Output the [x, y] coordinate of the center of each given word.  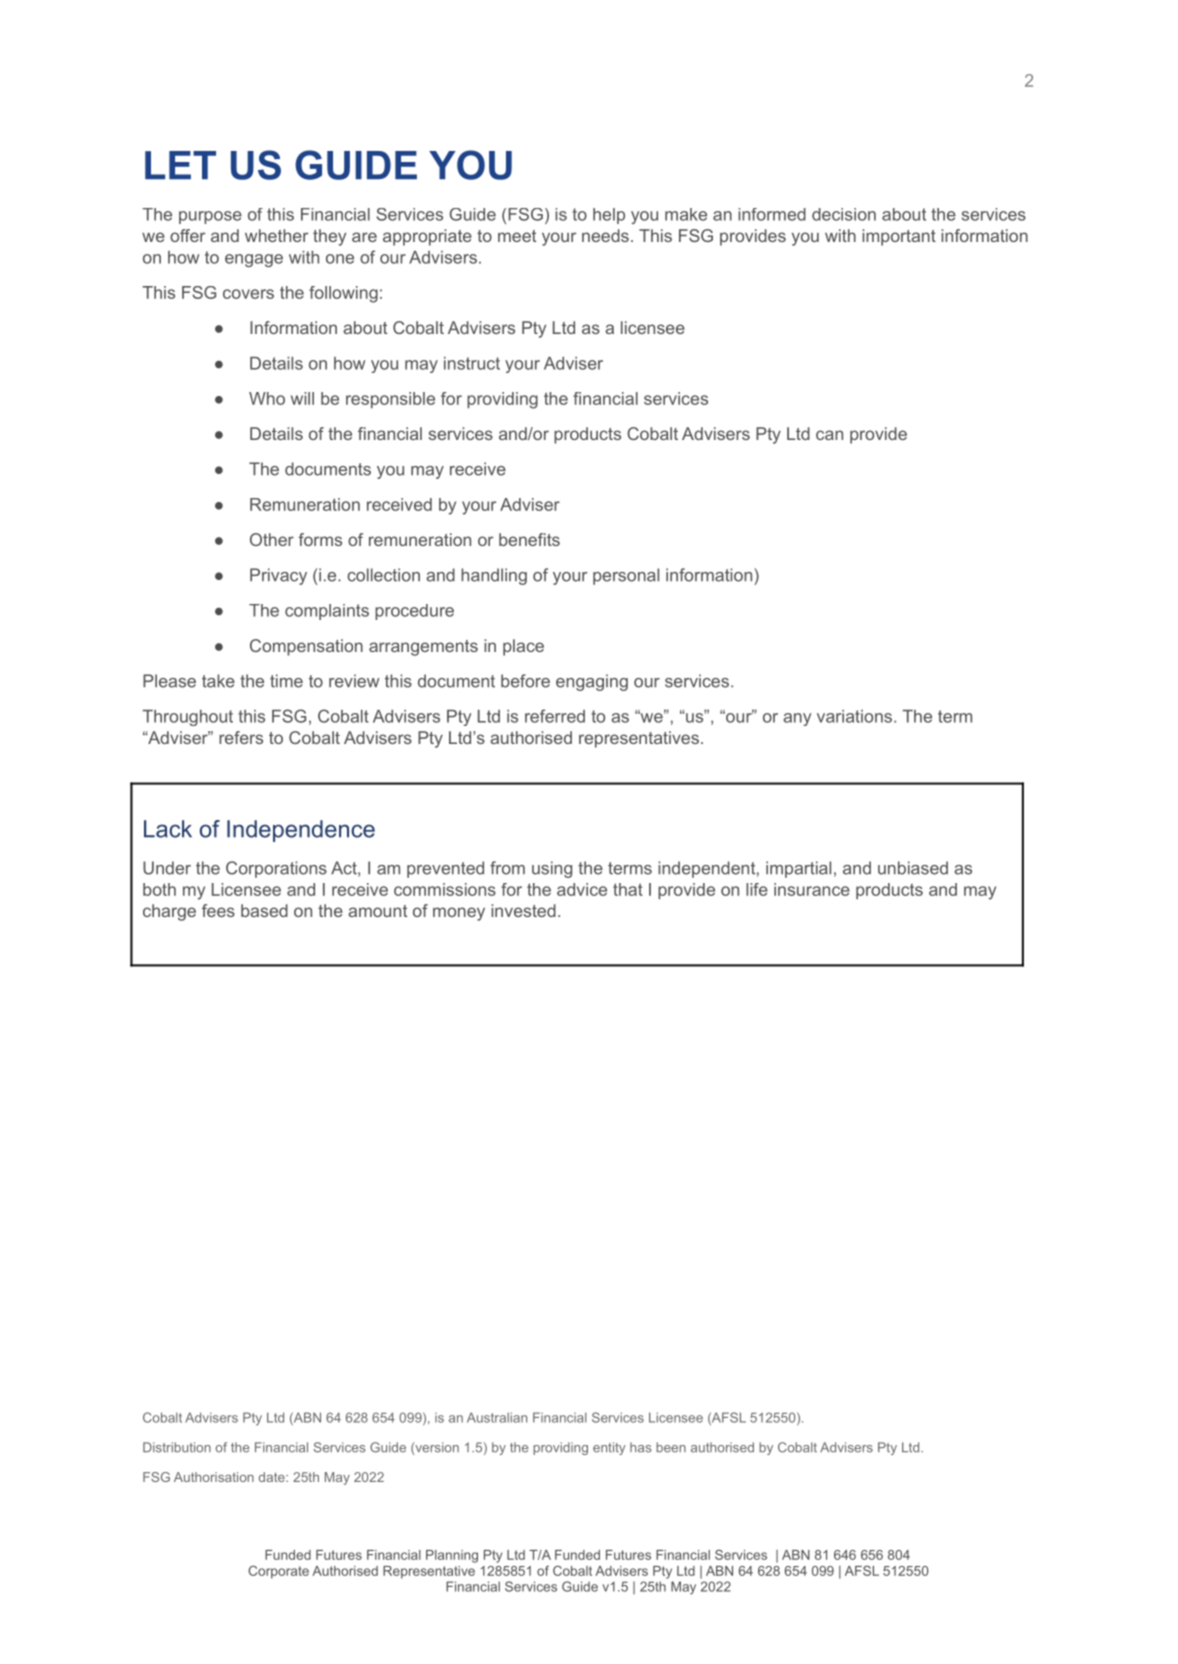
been [671, 1447]
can [829, 435]
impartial [798, 869]
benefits [529, 539]
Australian [497, 1417]
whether [276, 235]
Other [272, 539]
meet [517, 236]
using [552, 869]
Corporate [278, 1572]
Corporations [276, 869]
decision [844, 214]
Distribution [177, 1447]
